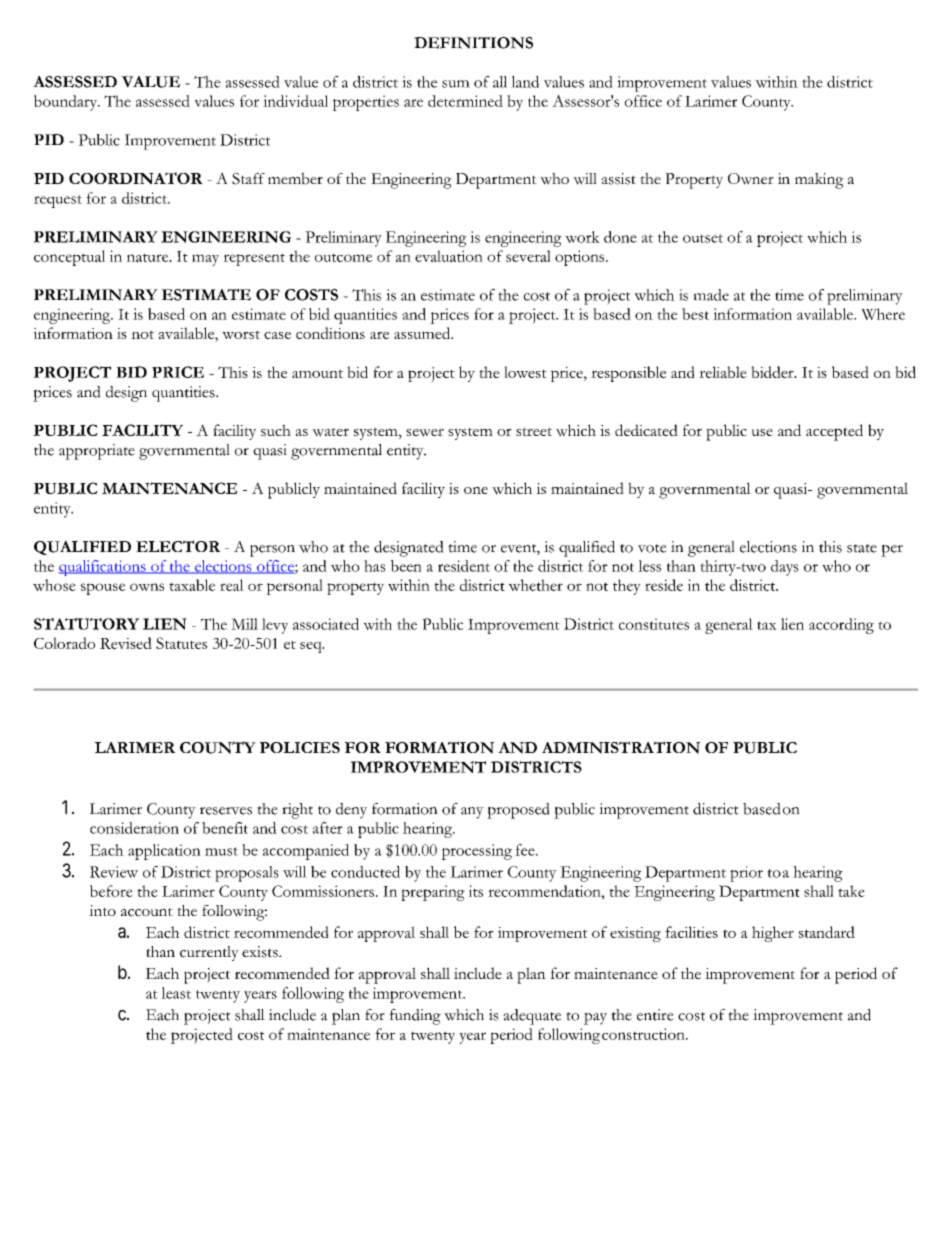  Describe the element at coordinates (178, 546) in the screenshot. I see `ELECTOR` at that location.
